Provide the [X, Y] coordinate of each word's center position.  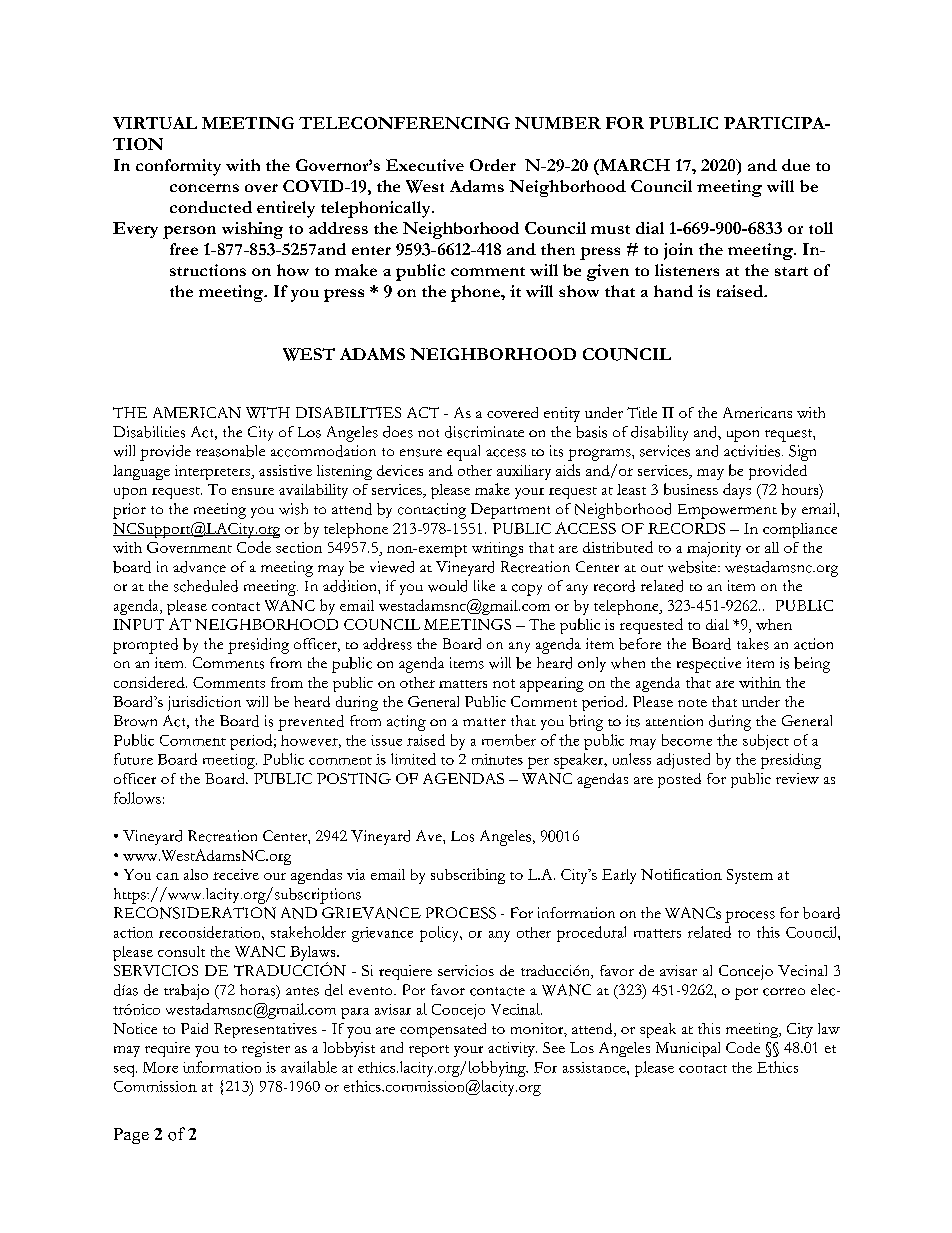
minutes [497, 759]
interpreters [213, 472]
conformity [178, 167]
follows [137, 798]
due [796, 165]
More [160, 1067]
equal [463, 453]
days [737, 491]
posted [679, 780]
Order [493, 165]
